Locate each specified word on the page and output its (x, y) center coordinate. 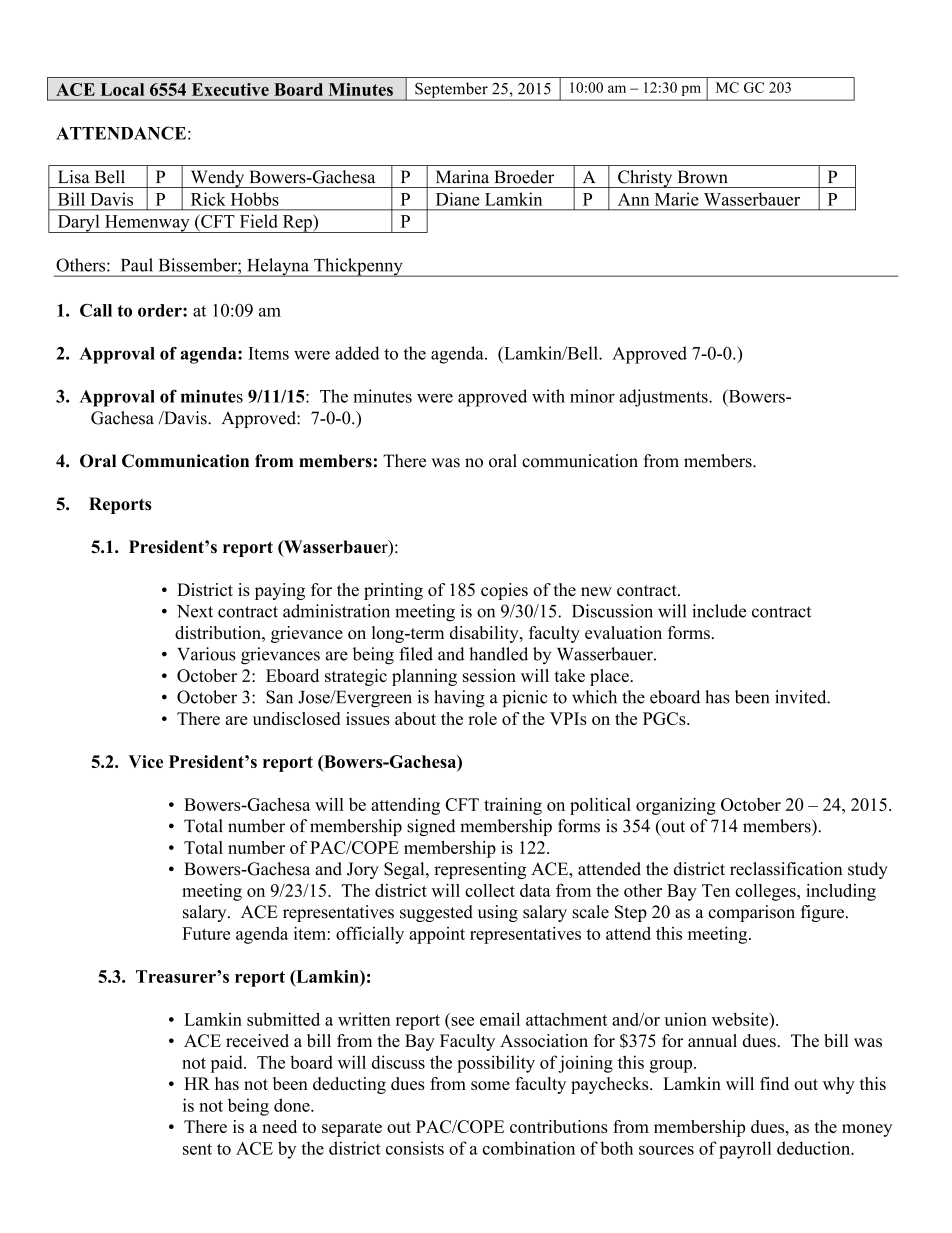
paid (228, 1064)
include (719, 611)
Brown (703, 177)
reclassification (786, 869)
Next (195, 611)
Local (122, 89)
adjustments (664, 398)
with (548, 396)
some (490, 1085)
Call (96, 310)
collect (490, 890)
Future (206, 933)
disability (485, 634)
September (451, 91)
